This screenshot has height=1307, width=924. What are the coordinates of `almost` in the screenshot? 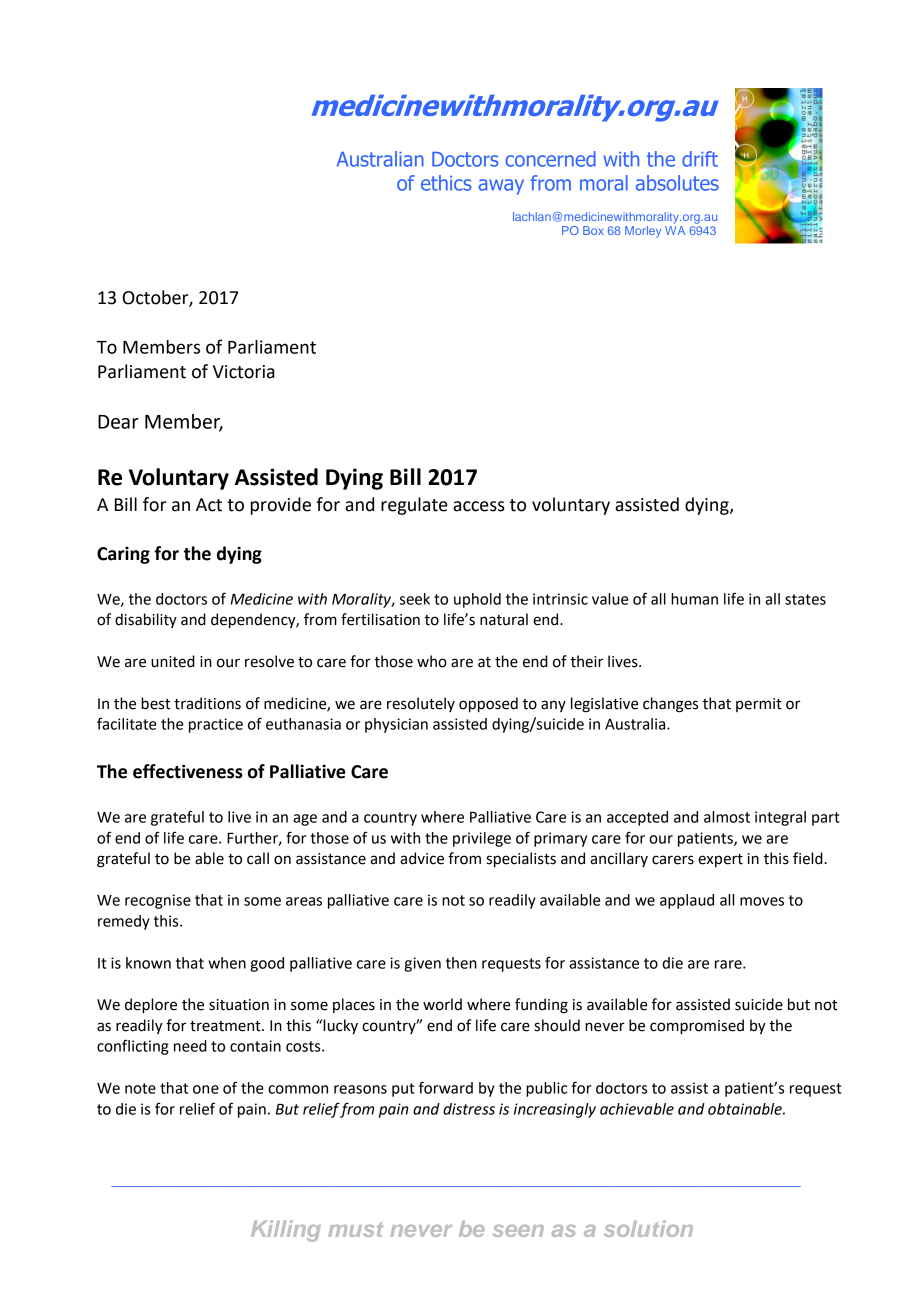 It's located at (727, 817).
